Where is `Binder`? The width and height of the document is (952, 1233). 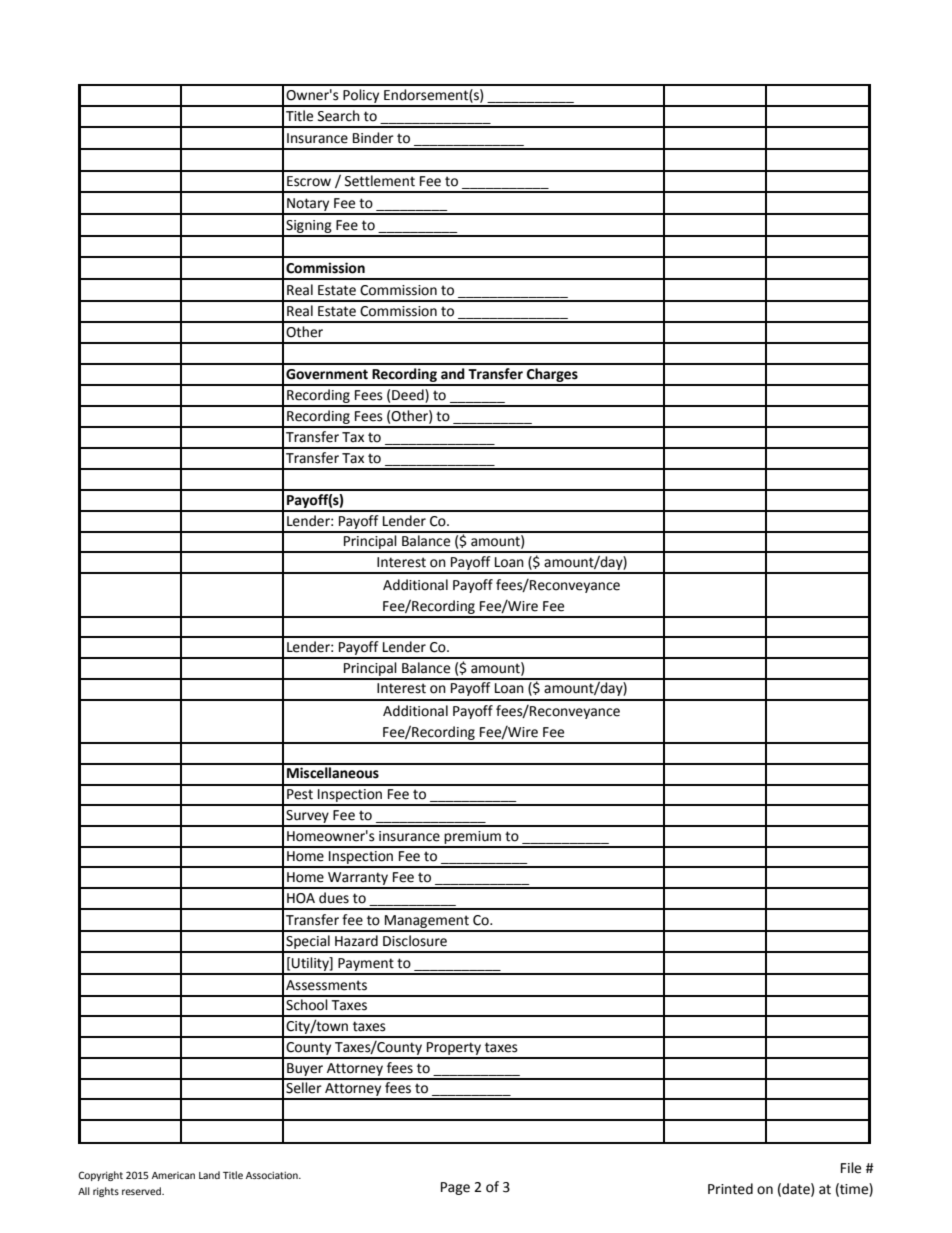
Binder is located at coordinates (373, 138).
